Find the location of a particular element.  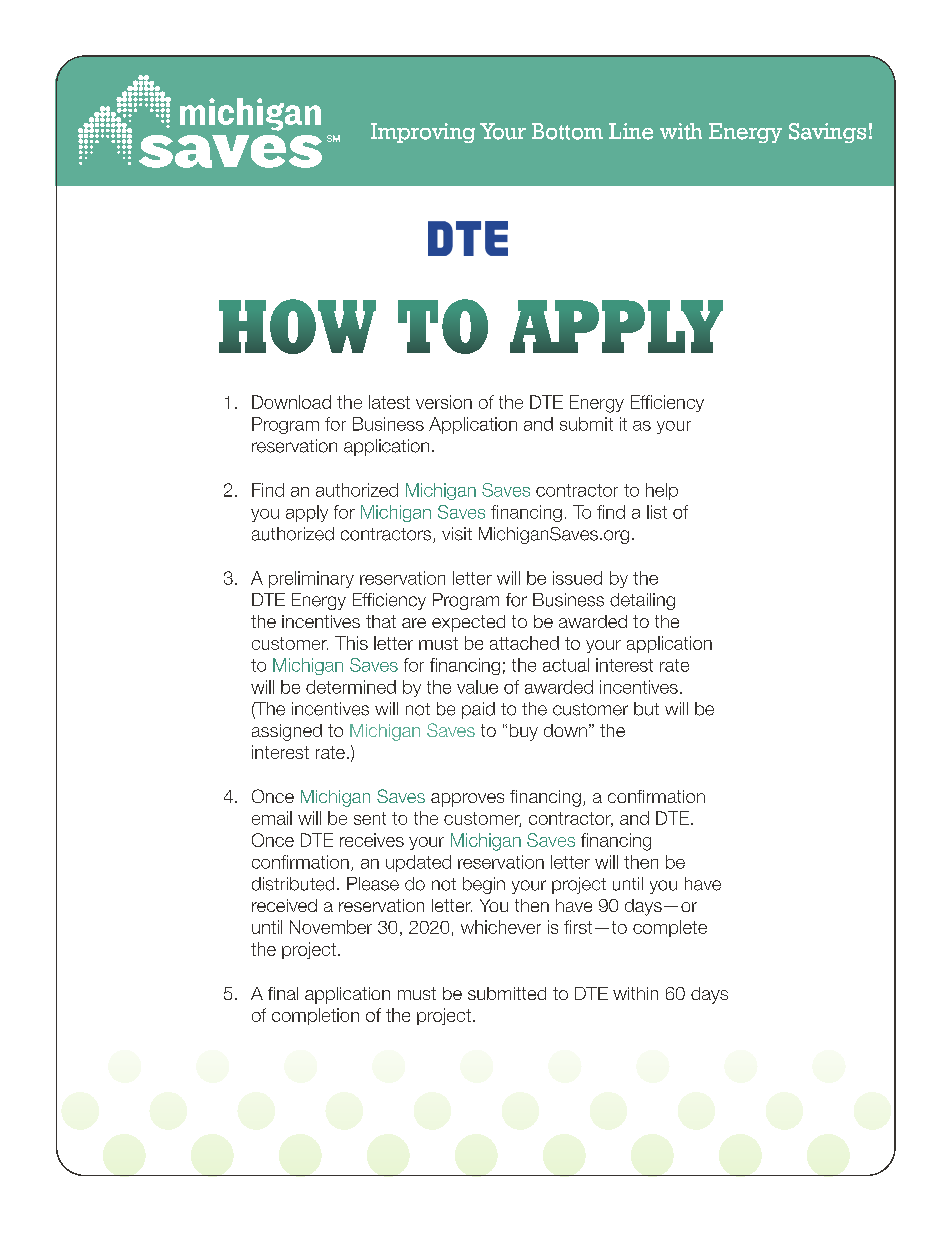

Bottom is located at coordinates (567, 131).
